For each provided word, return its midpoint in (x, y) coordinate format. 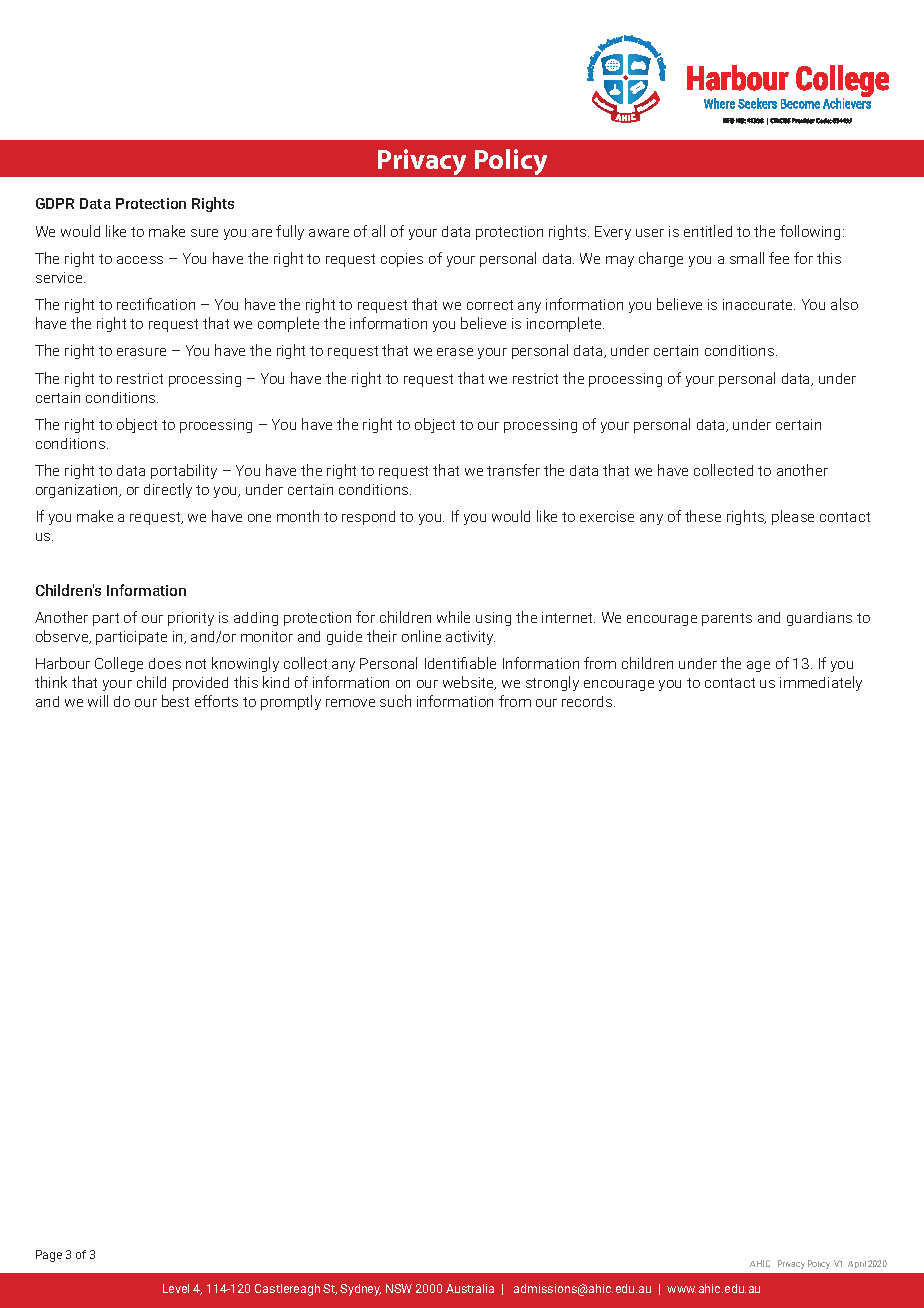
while (453, 617)
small (747, 258)
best (175, 701)
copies (402, 260)
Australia (470, 1288)
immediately (821, 683)
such (395, 701)
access (140, 260)
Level (176, 1288)
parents (727, 619)
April (857, 1264)
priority (191, 619)
